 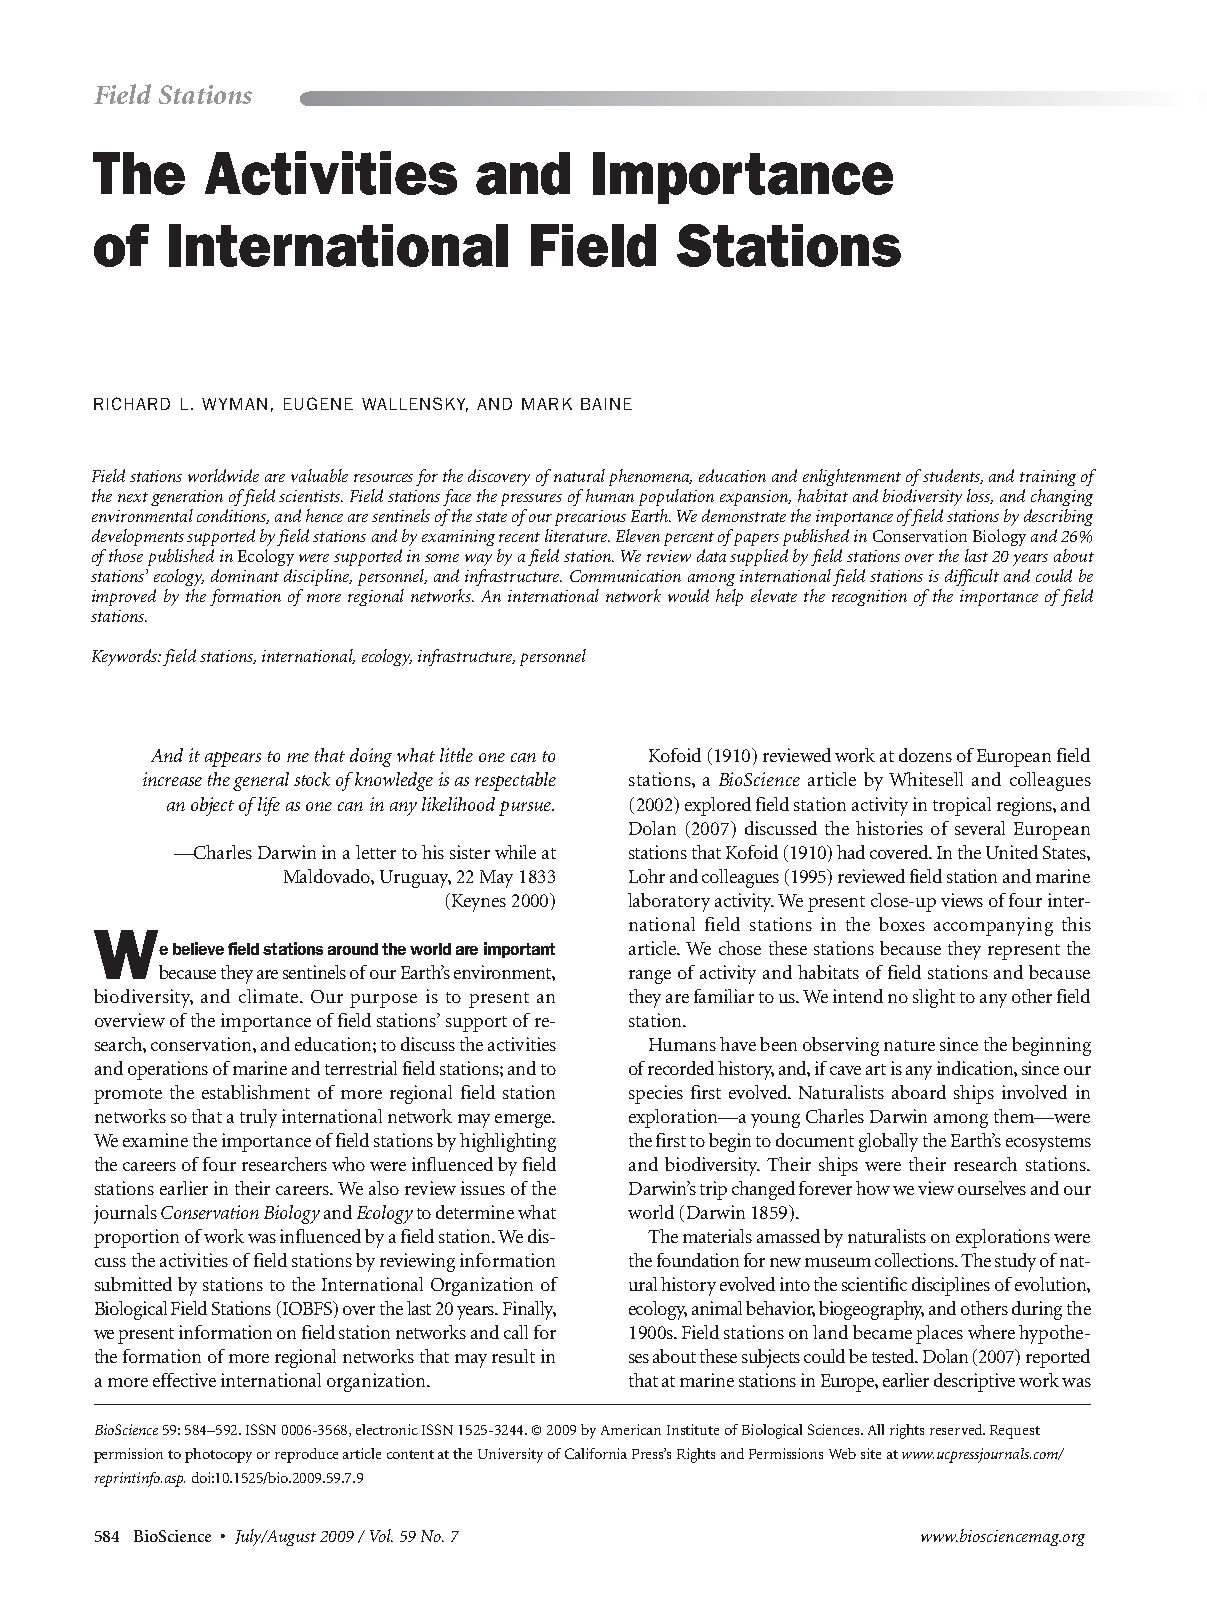 What do you see at coordinates (218, 1455) in the screenshot?
I see `photocopy` at bounding box center [218, 1455].
